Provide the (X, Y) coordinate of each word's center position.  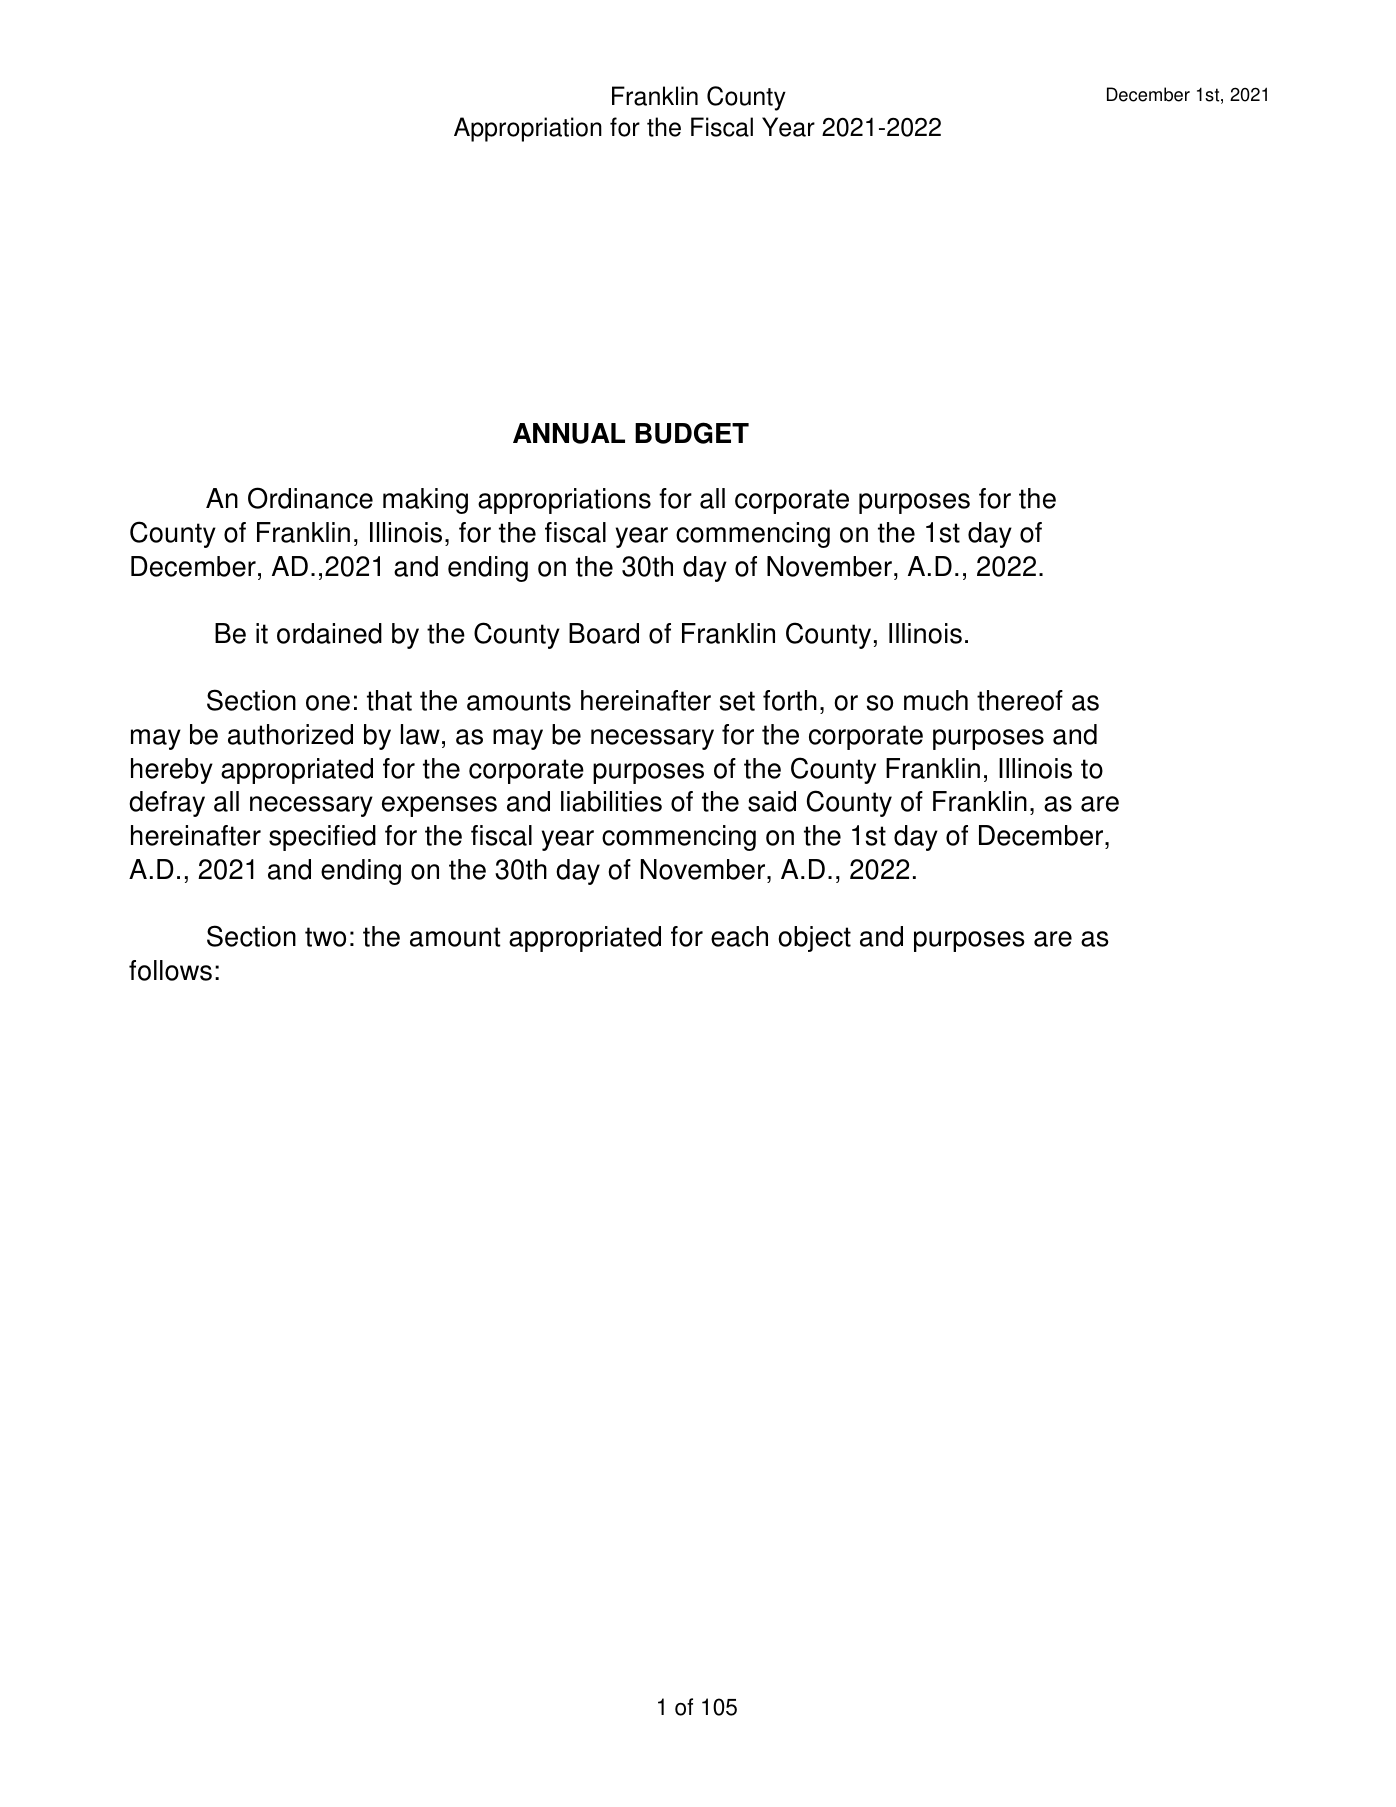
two (325, 937)
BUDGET (692, 433)
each (739, 936)
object (814, 939)
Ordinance (310, 498)
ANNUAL (569, 433)
